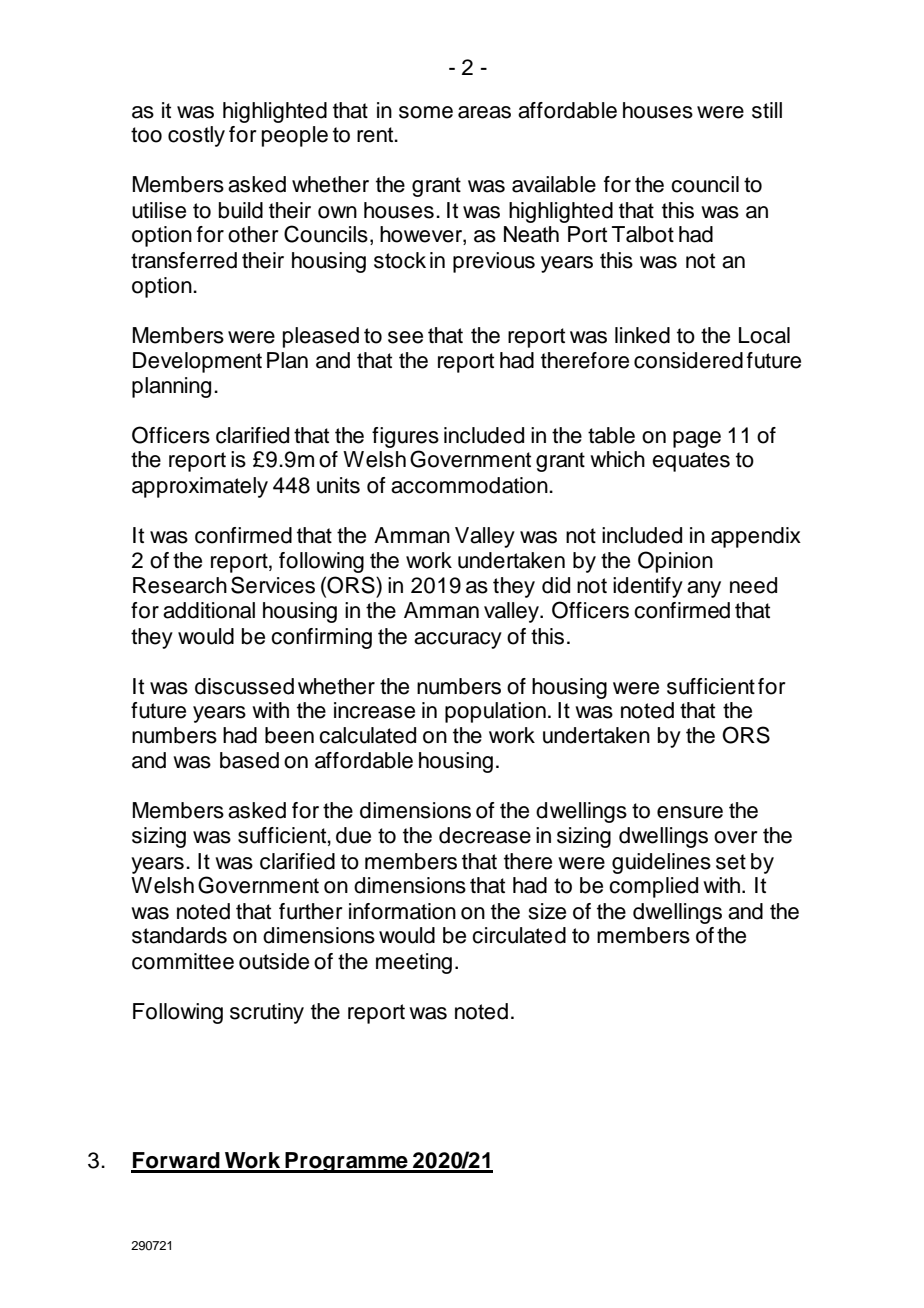 This screenshot has width=924, height=1308. What do you see at coordinates (200, 487) in the screenshot?
I see `approximately` at bounding box center [200, 487].
